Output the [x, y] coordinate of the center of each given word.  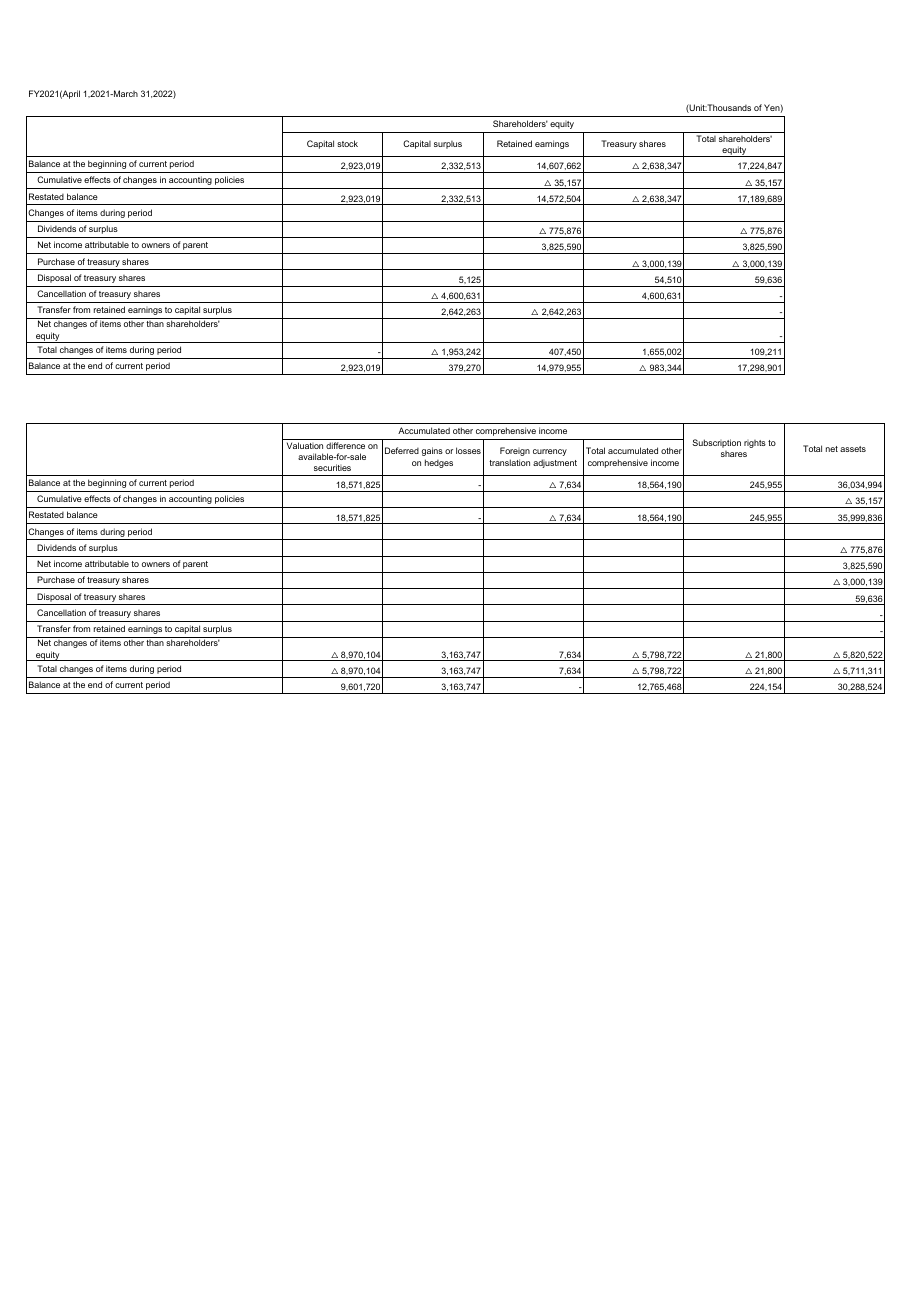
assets [853, 449]
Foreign [515, 451]
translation [509, 462]
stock [347, 143]
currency [550, 452]
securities [332, 467]
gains [432, 451]
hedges [439, 463]
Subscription [716, 443]
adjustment [555, 463]
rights [755, 444]
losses [468, 450]
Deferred [402, 450]
